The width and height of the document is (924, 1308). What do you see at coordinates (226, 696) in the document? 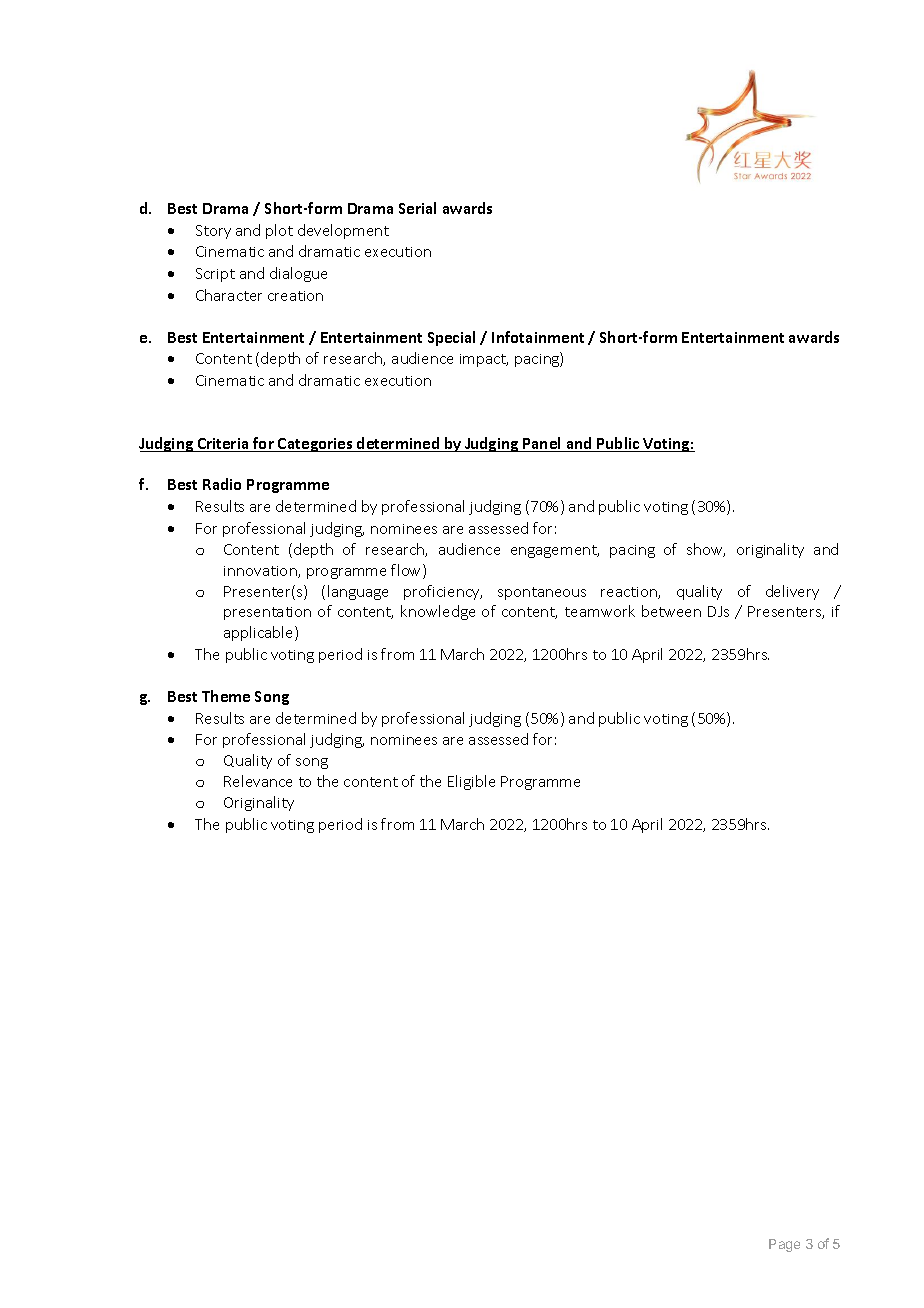
I see `Theme` at bounding box center [226, 696].
